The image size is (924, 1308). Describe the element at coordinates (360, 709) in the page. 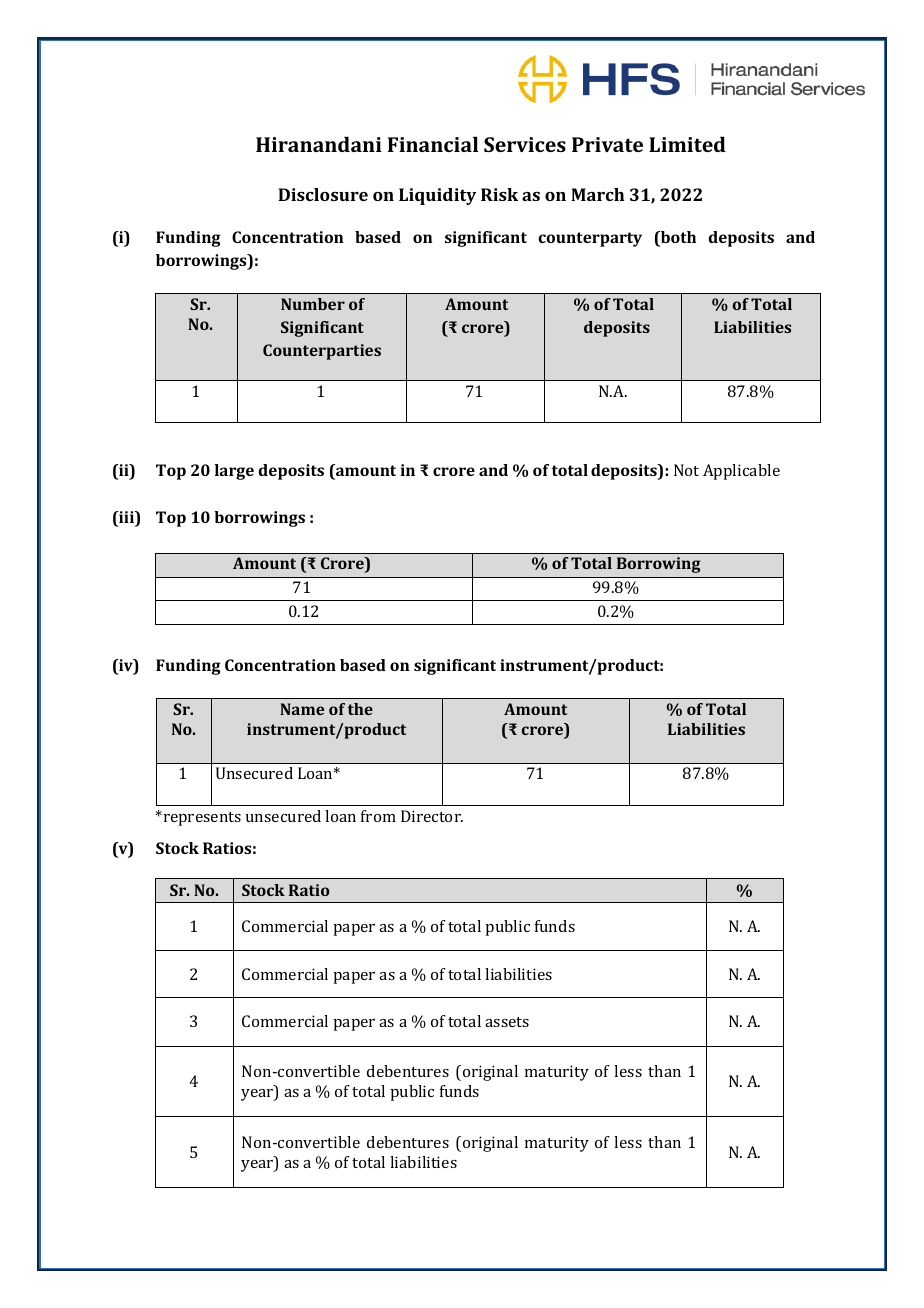

I see `the` at that location.
